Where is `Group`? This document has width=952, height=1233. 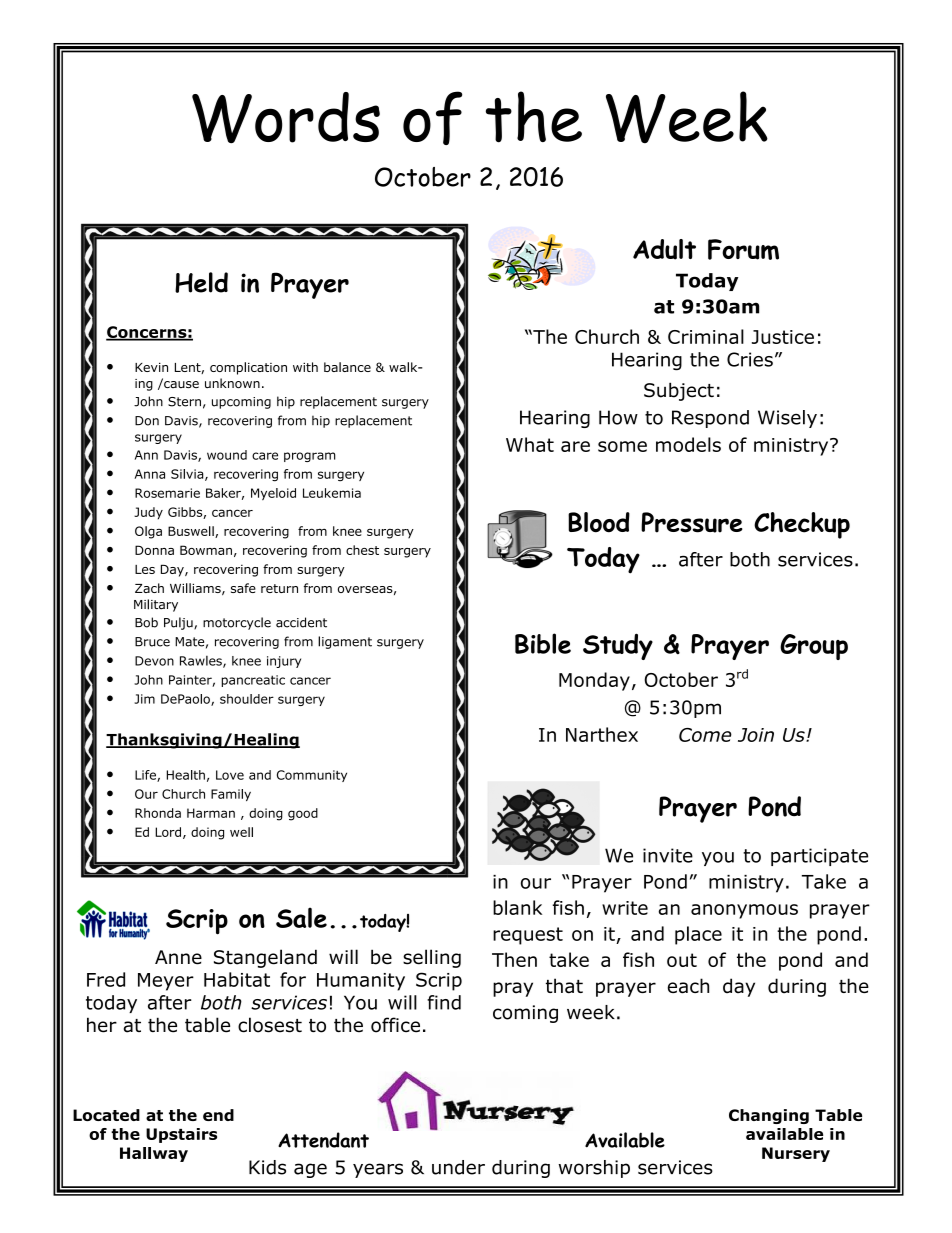
Group is located at coordinates (814, 647).
